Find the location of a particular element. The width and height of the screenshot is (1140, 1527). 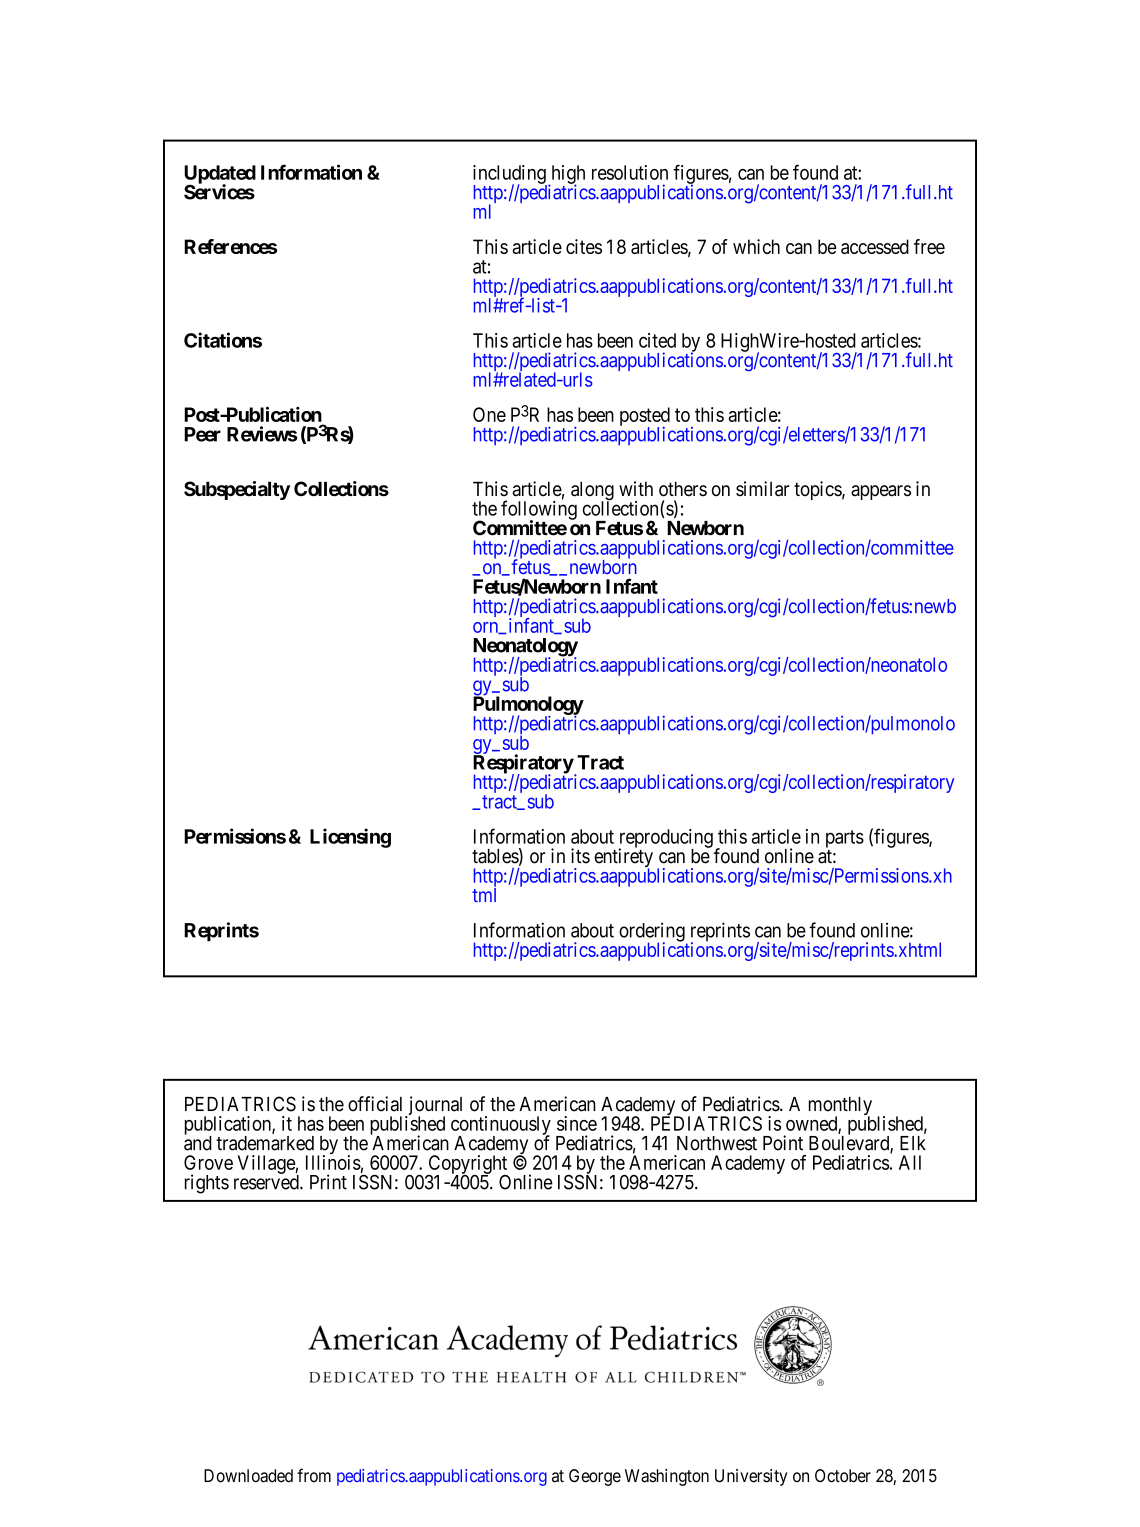

Peer is located at coordinates (202, 434).
